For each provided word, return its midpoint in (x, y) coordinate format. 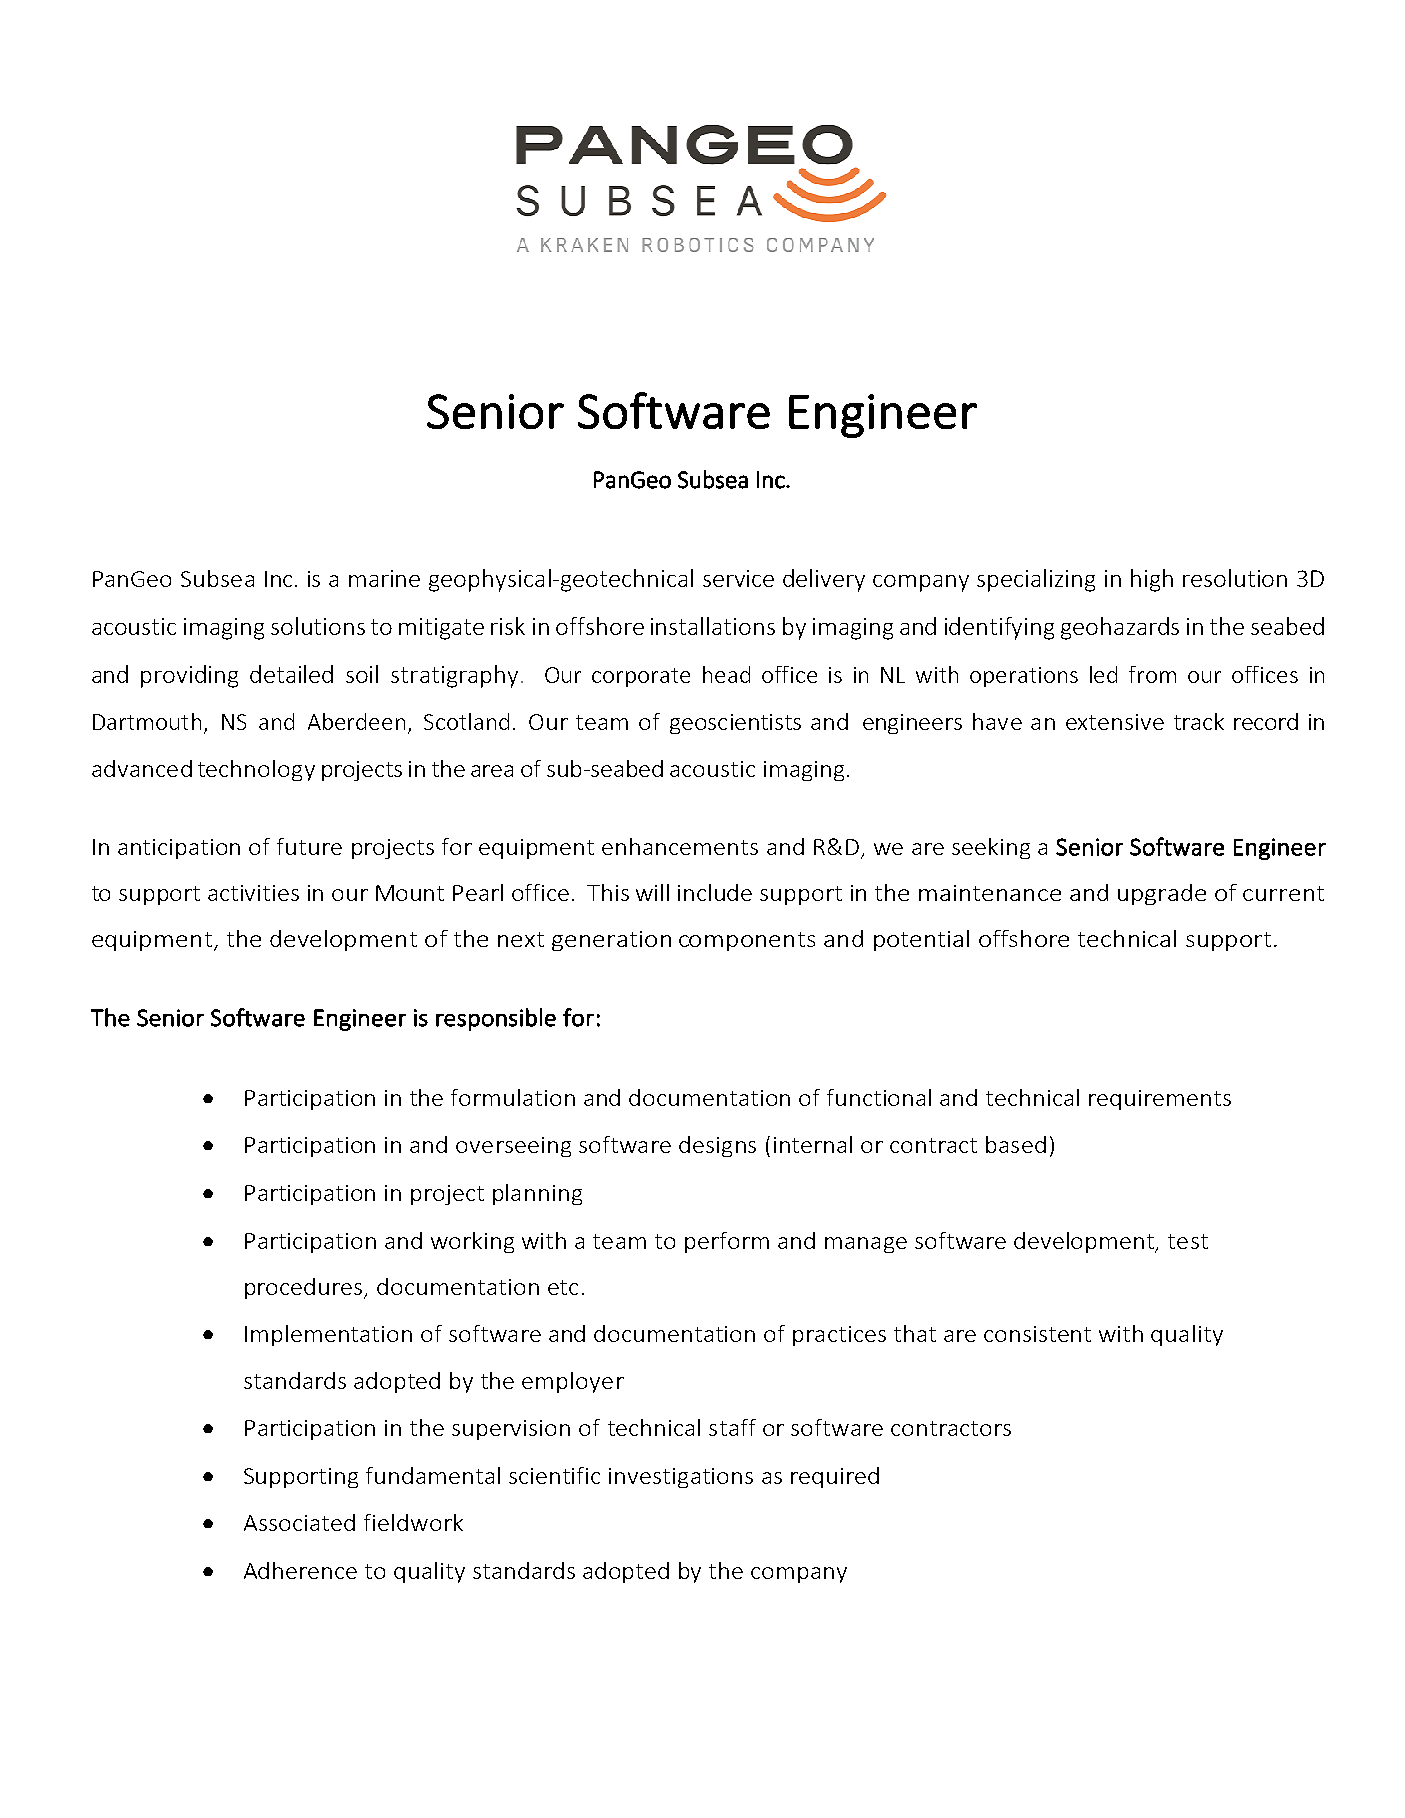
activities (253, 893)
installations (713, 626)
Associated (299, 1522)
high (1152, 580)
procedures (305, 1288)
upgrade (1162, 894)
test (1188, 1241)
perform (727, 1242)
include (715, 892)
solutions (318, 626)
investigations (681, 1478)
